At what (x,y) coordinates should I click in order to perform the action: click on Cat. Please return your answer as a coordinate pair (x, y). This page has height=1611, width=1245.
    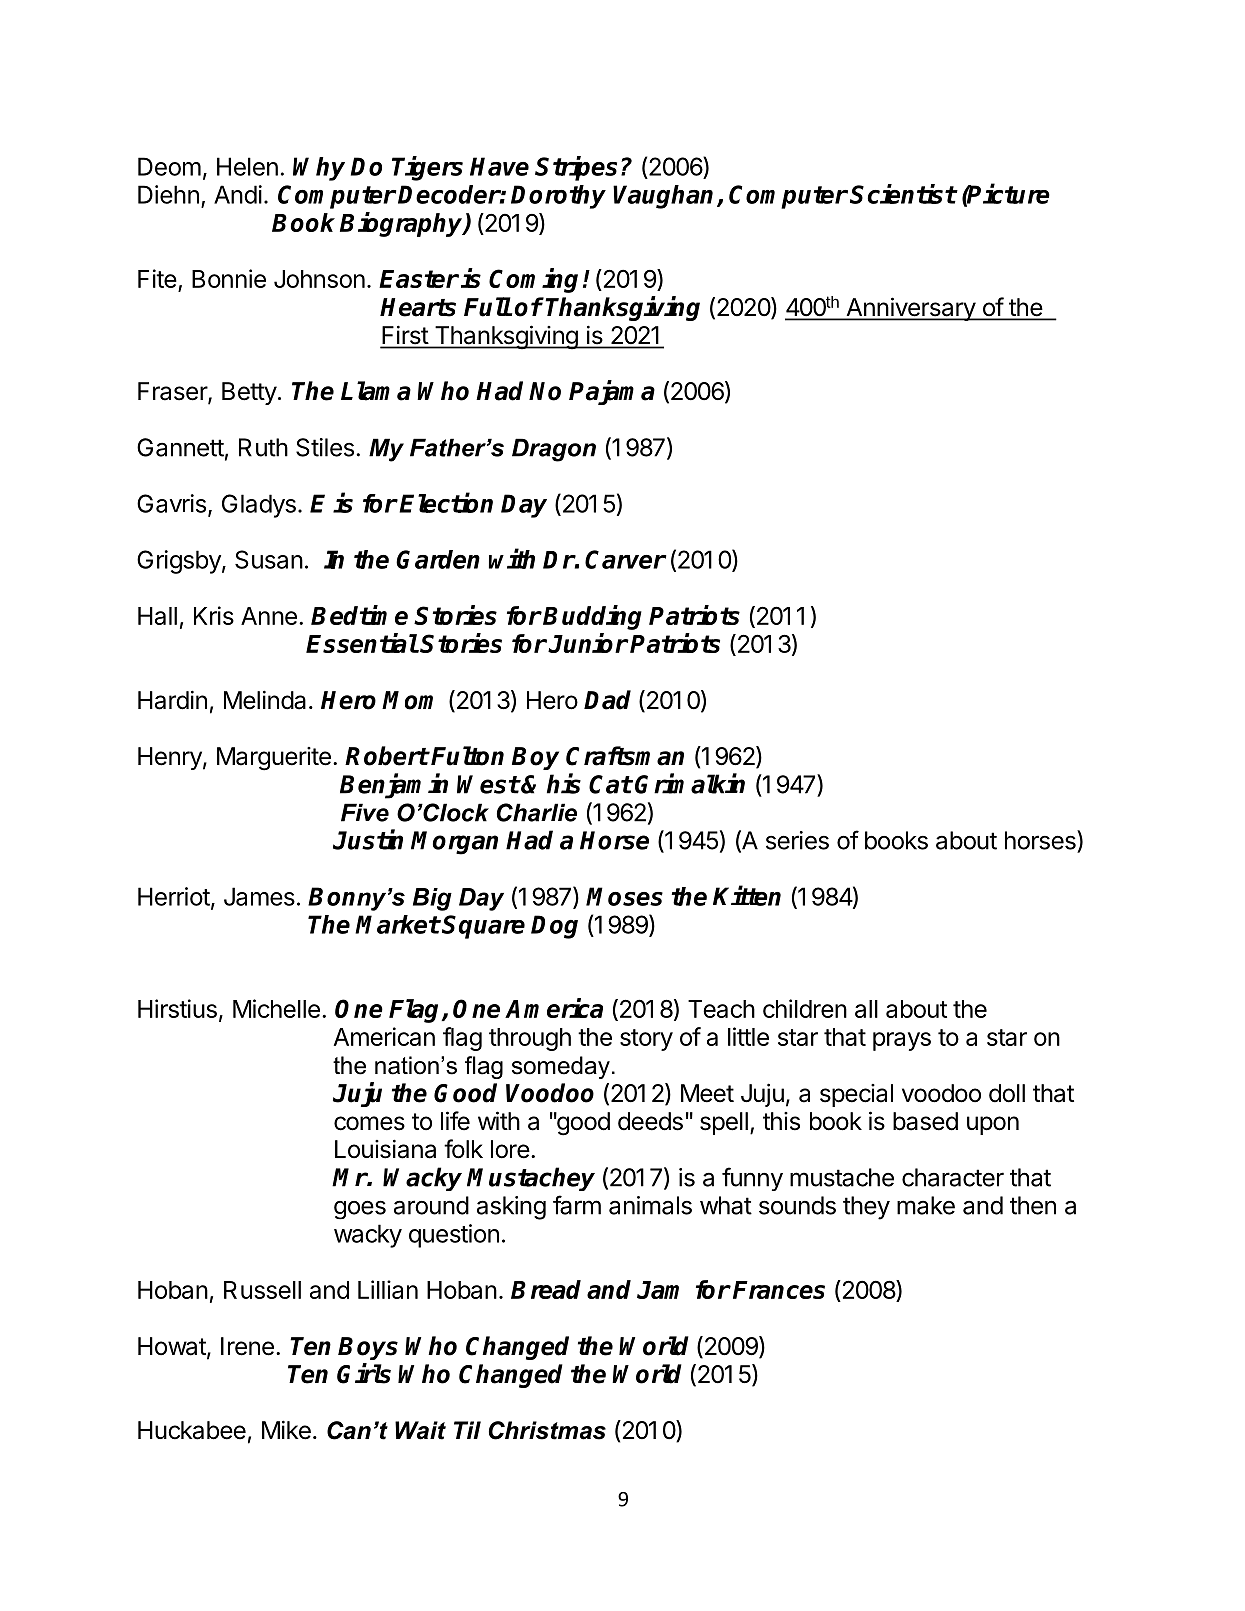
    Looking at the image, I should click on (610, 784).
